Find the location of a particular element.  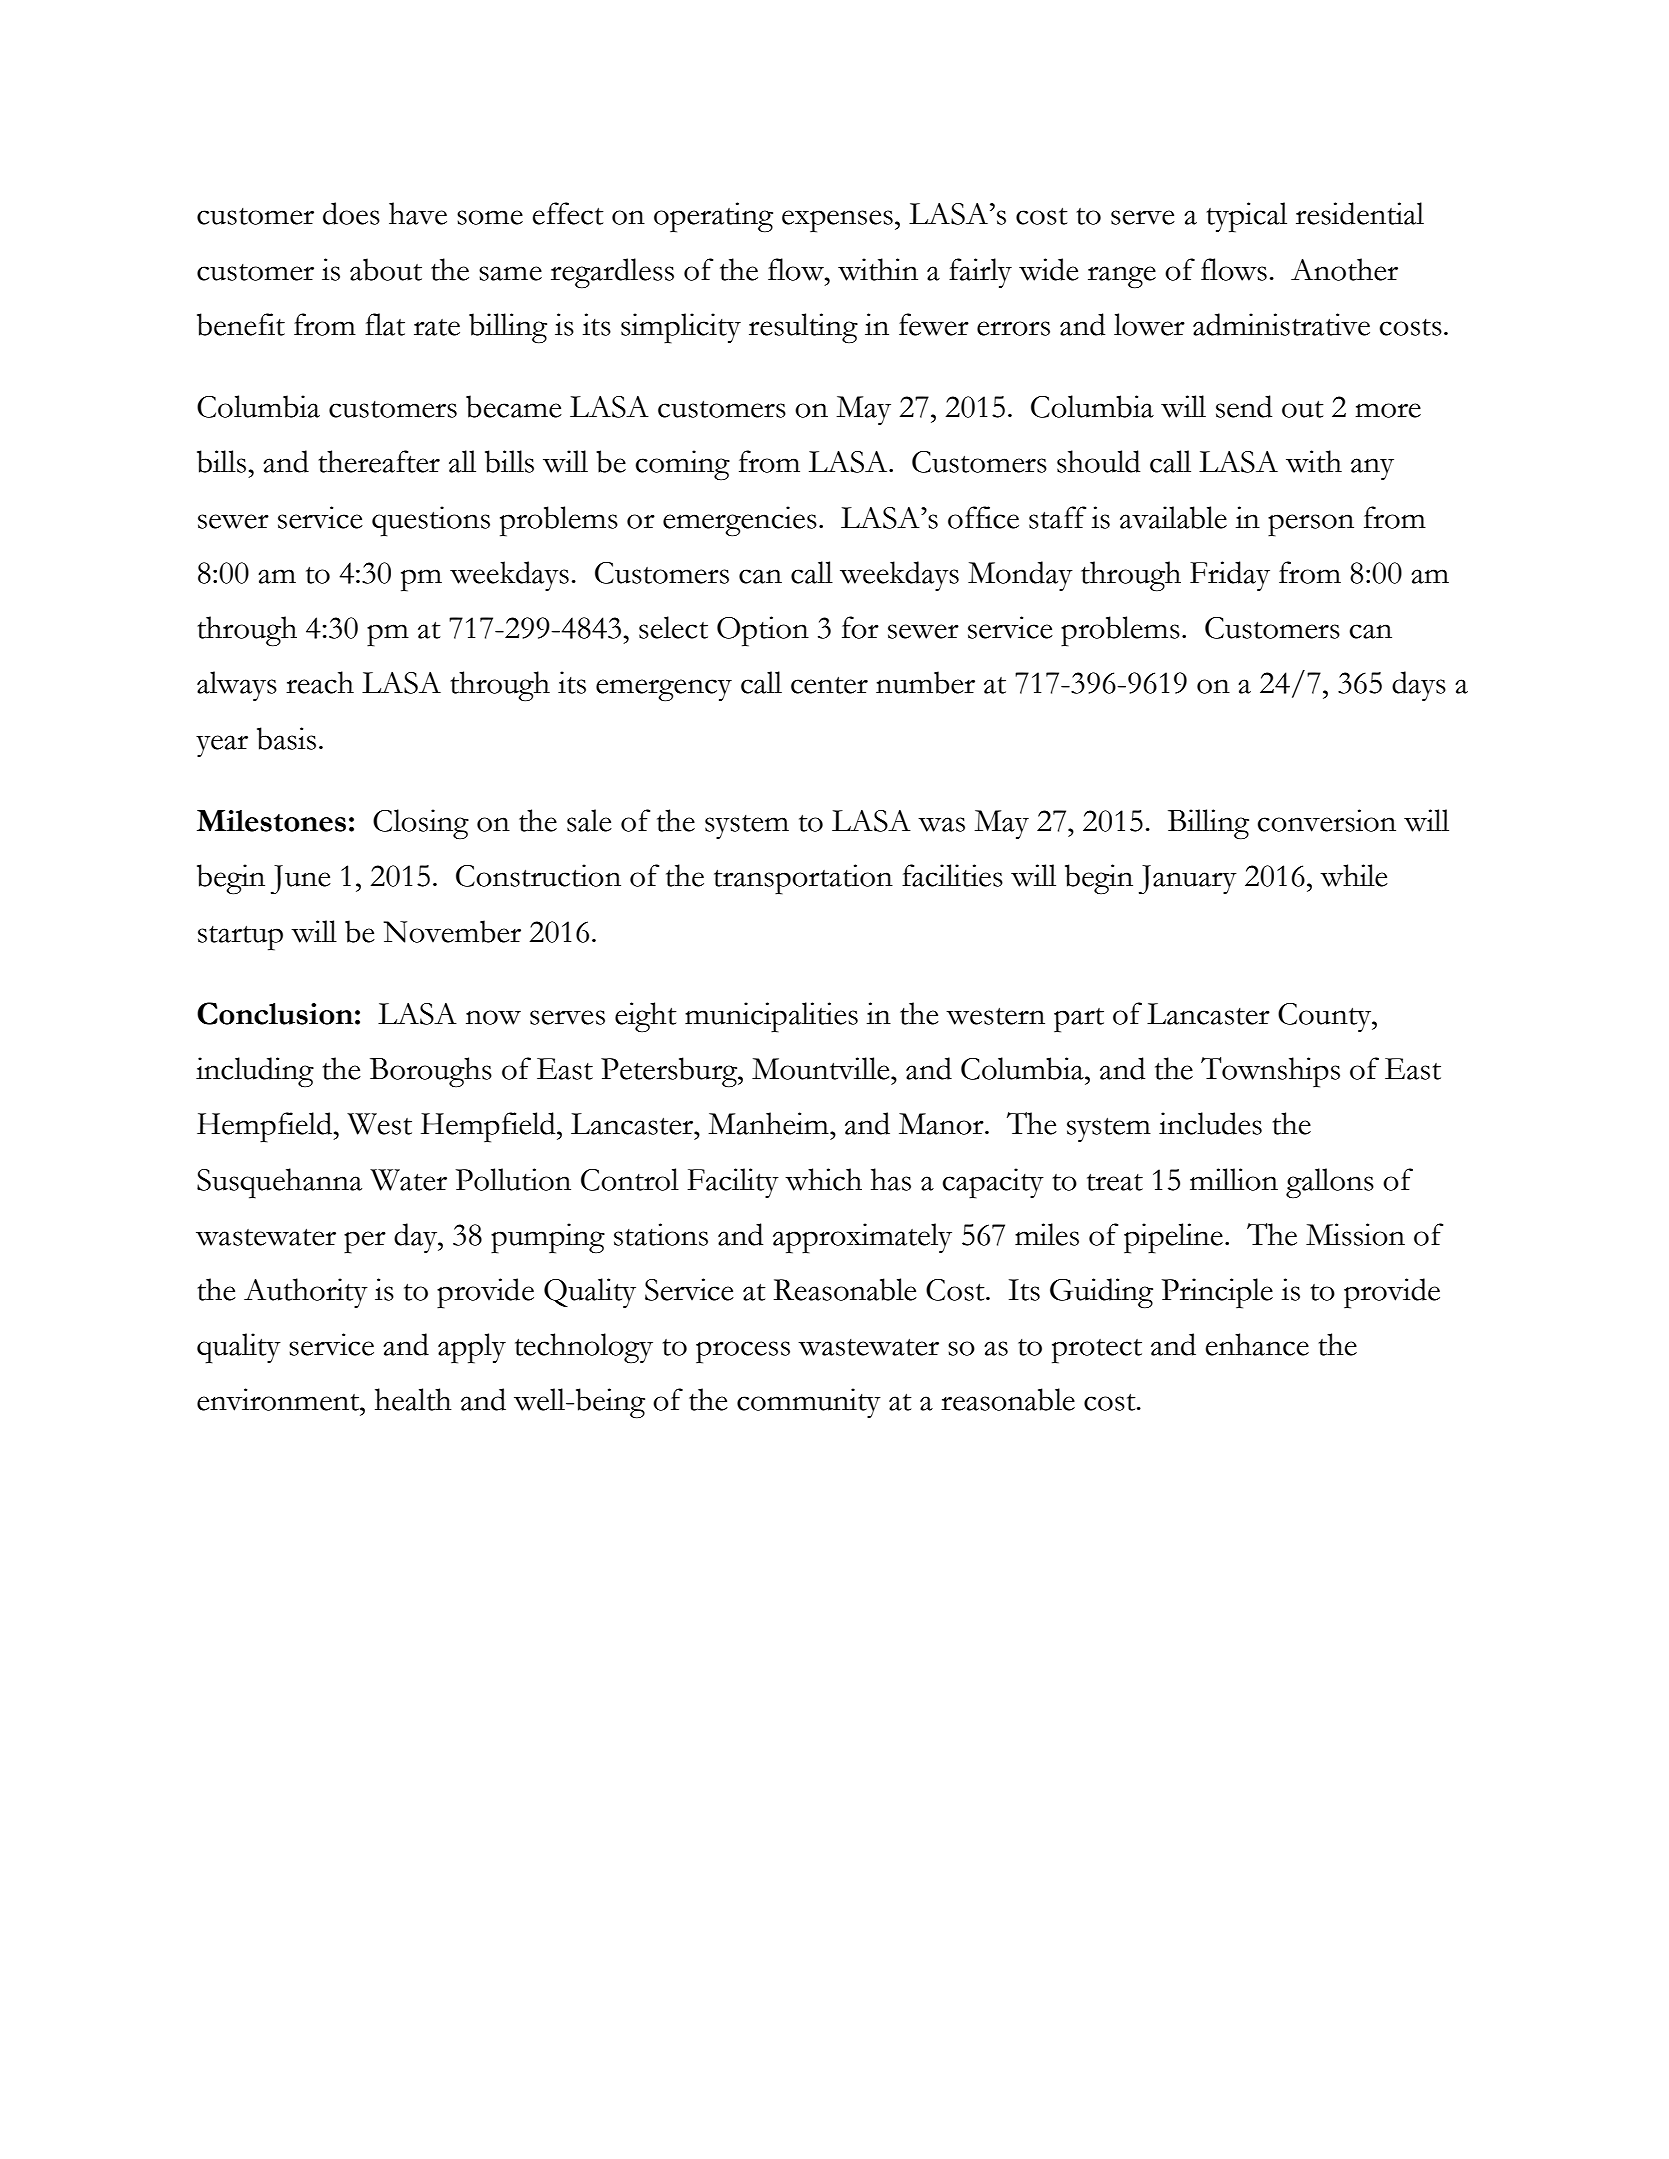

health is located at coordinates (413, 1399).
